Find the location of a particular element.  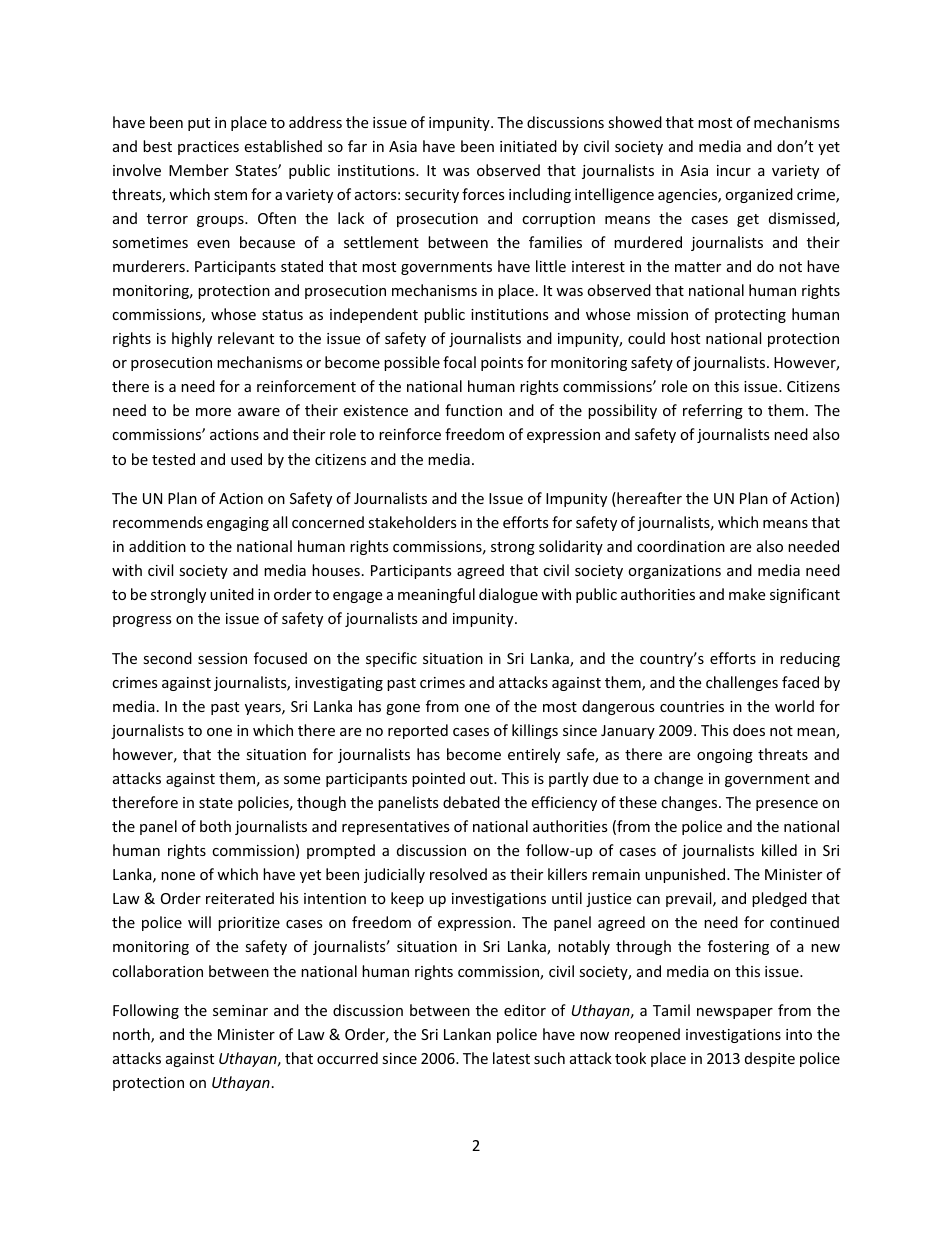

united is located at coordinates (232, 594).
